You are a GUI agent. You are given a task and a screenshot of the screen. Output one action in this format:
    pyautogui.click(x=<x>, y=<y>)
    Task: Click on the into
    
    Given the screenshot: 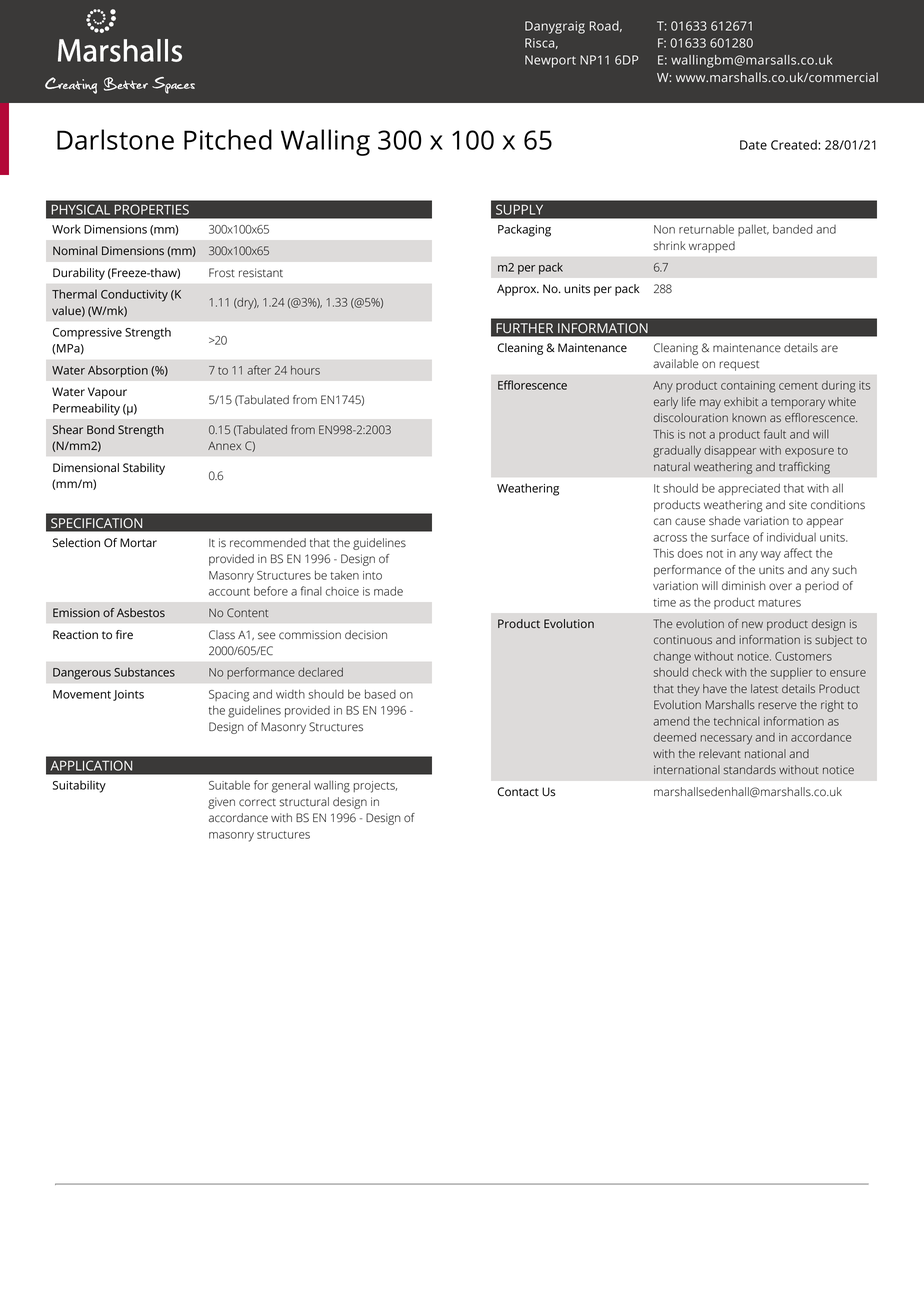 What is the action you would take?
    pyautogui.click(x=372, y=575)
